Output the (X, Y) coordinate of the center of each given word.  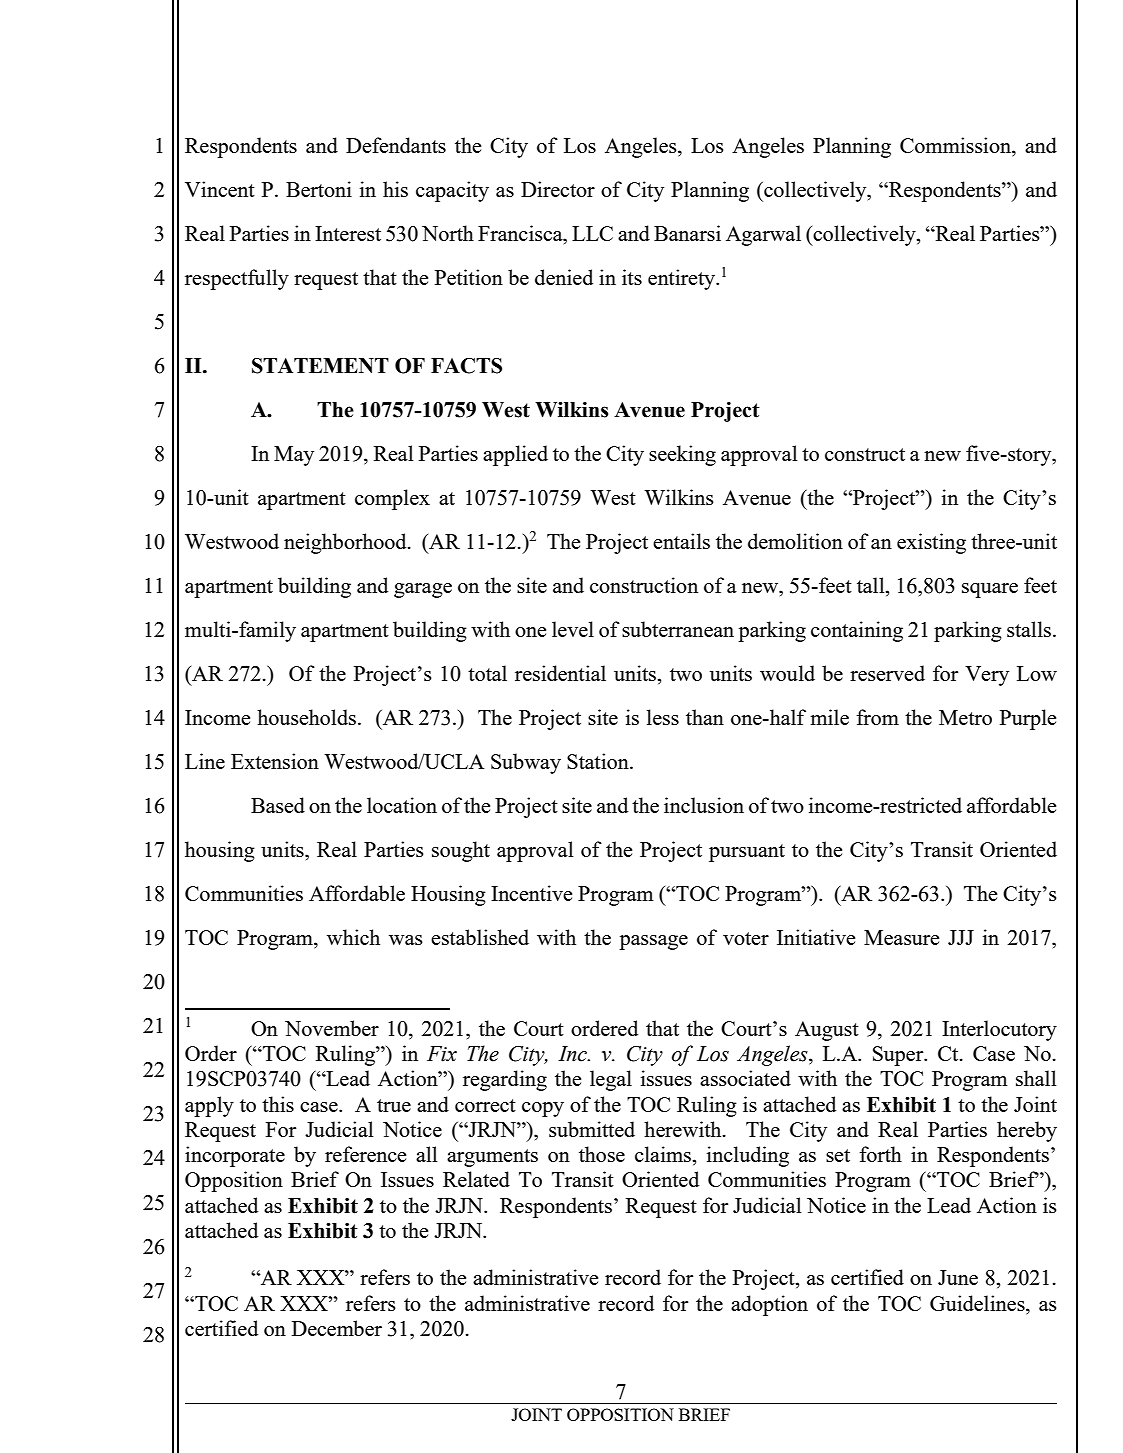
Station (599, 761)
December (337, 1328)
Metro (965, 717)
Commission (956, 146)
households (306, 717)
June (958, 1277)
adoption (769, 1305)
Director (558, 189)
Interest (348, 233)
